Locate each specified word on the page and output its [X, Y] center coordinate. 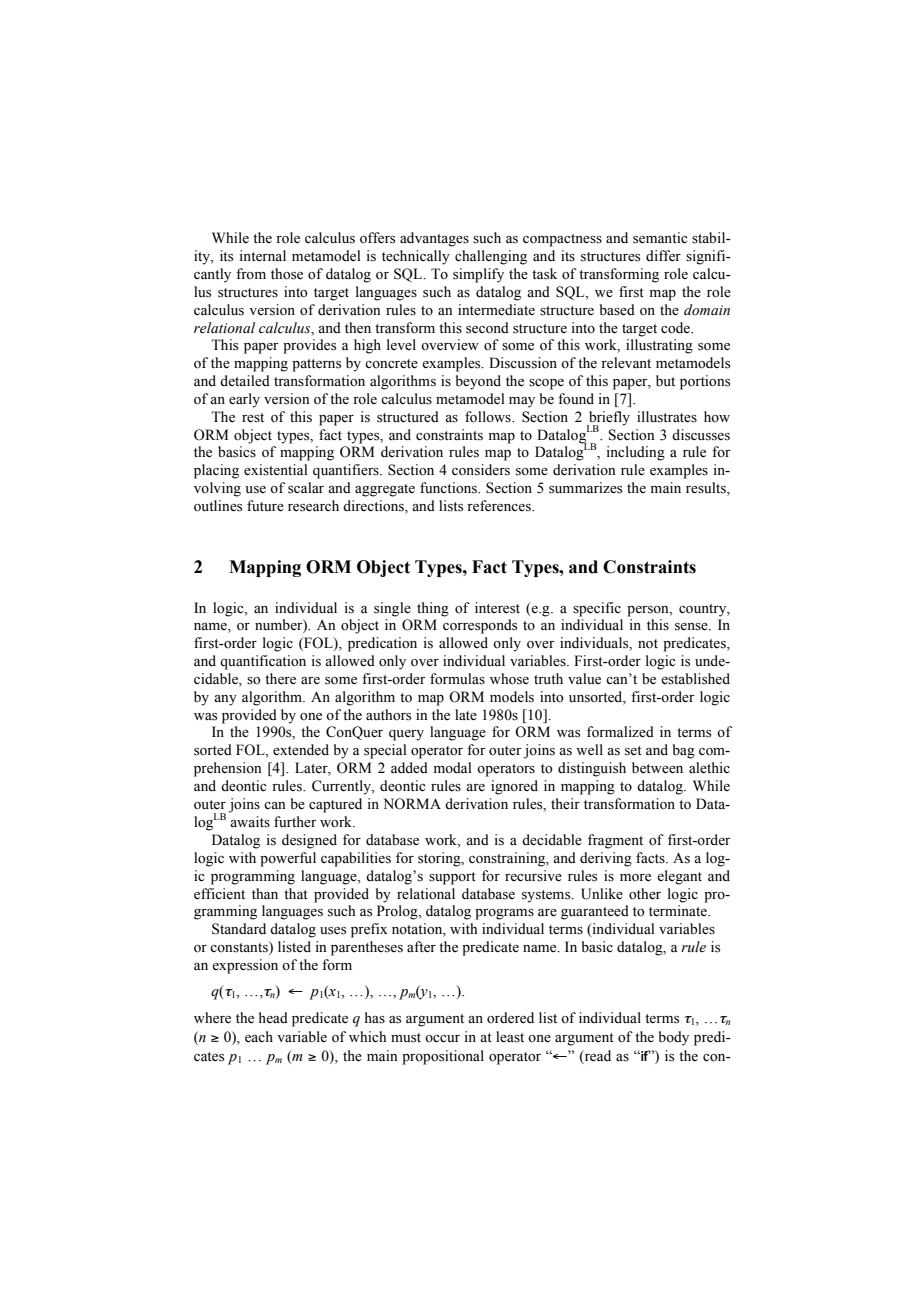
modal [453, 767]
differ [663, 256]
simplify [478, 275]
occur [442, 1038]
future [265, 506]
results [707, 489]
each [259, 1037]
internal [262, 256]
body [674, 1038]
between [657, 768]
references [500, 506]
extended [301, 750]
